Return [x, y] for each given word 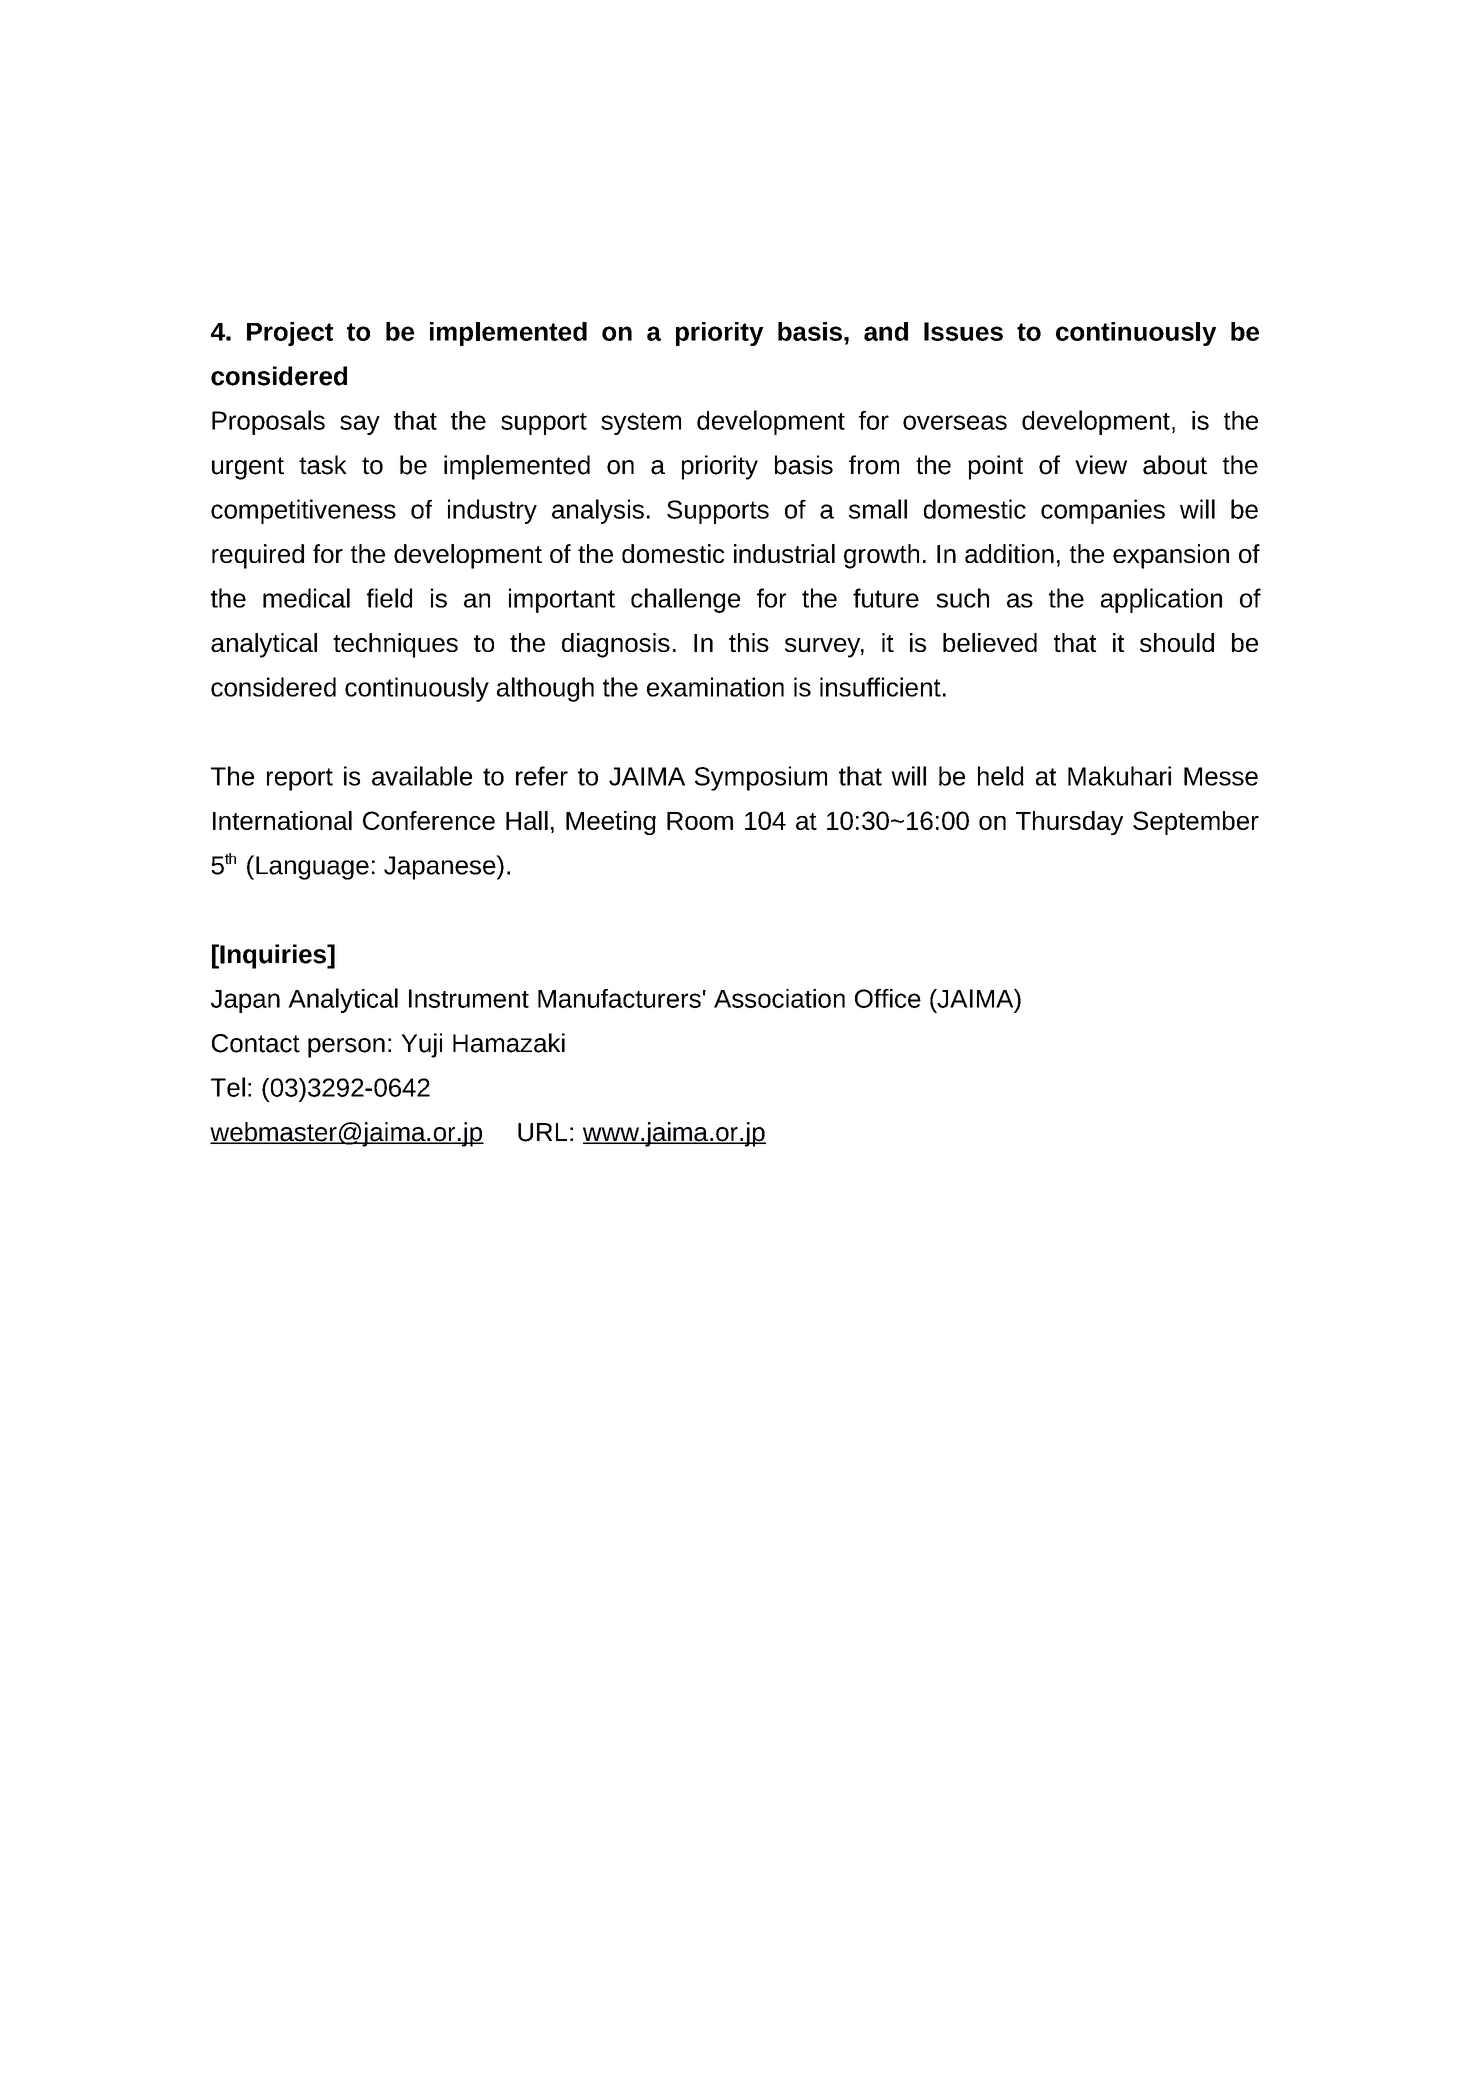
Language [312, 868]
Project [290, 334]
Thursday [1069, 823]
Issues [963, 331]
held [1001, 776]
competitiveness [303, 511]
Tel [228, 1087]
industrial [784, 553]
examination [715, 687]
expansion [1171, 556]
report [300, 779]
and [886, 331]
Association [779, 998]
